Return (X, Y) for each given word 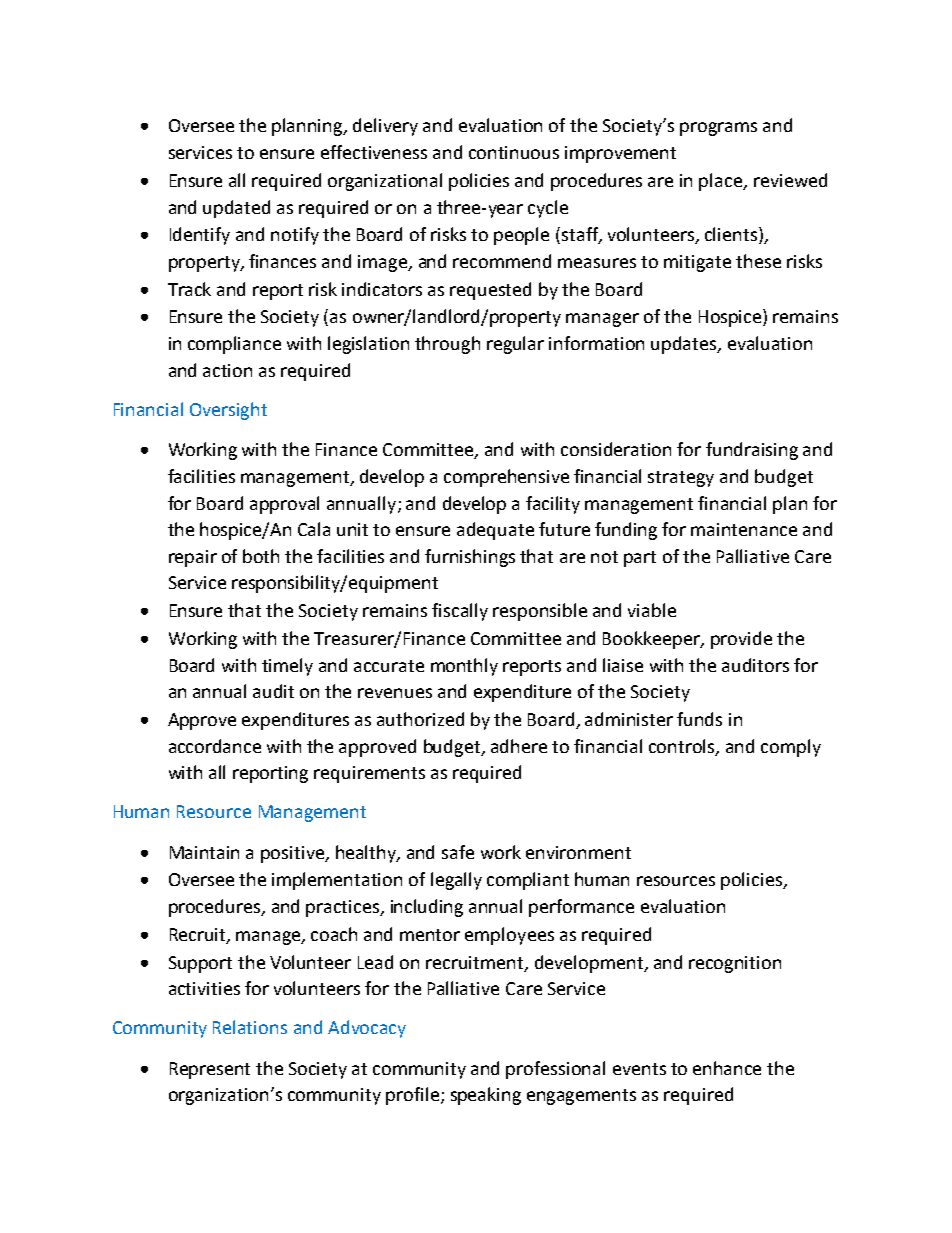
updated (236, 209)
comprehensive (506, 478)
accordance (215, 746)
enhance (727, 1068)
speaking (486, 1096)
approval (284, 505)
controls (683, 747)
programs (718, 129)
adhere (519, 746)
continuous (514, 152)
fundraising (752, 451)
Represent (210, 1070)
